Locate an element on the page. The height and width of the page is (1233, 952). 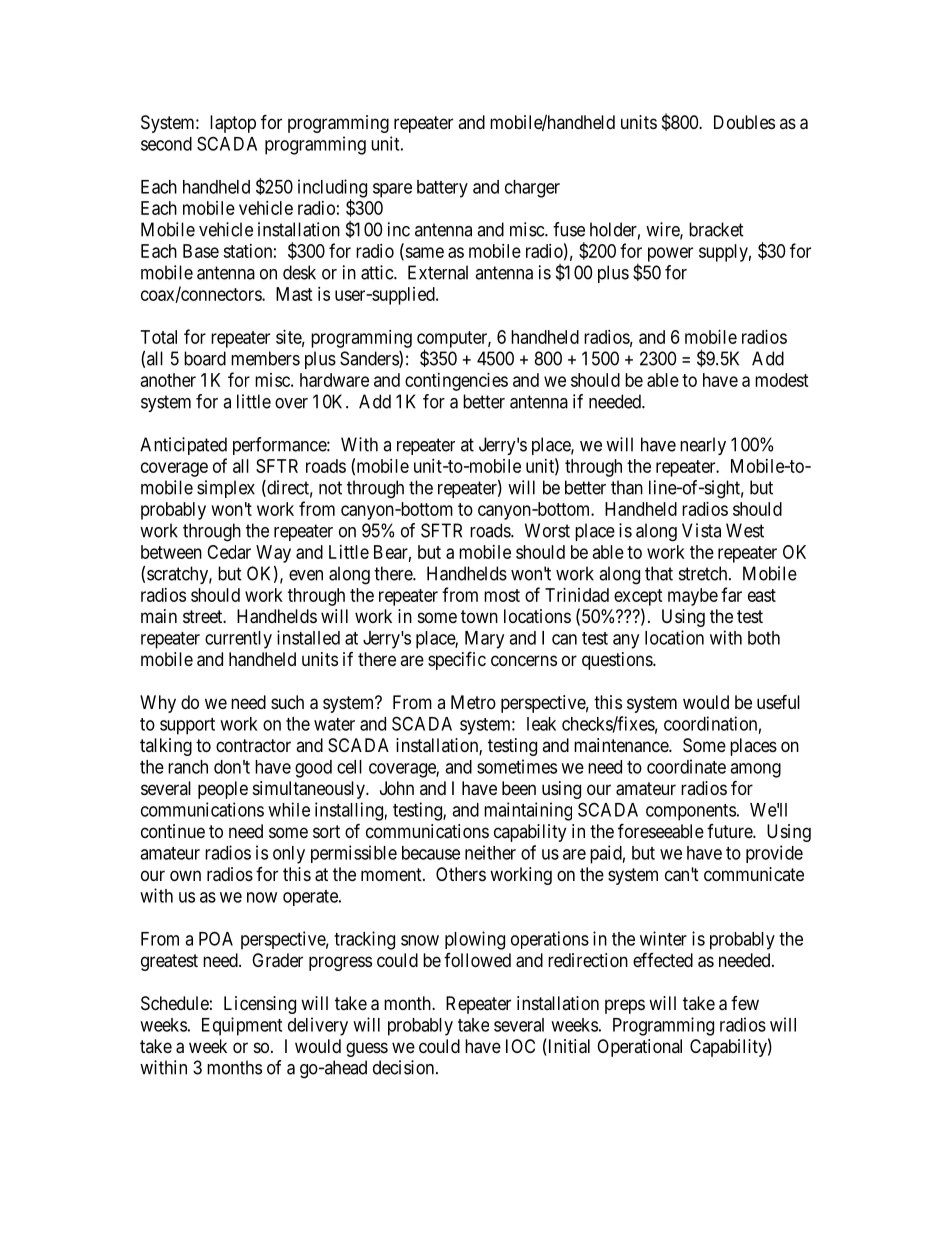
Worst is located at coordinates (547, 530).
